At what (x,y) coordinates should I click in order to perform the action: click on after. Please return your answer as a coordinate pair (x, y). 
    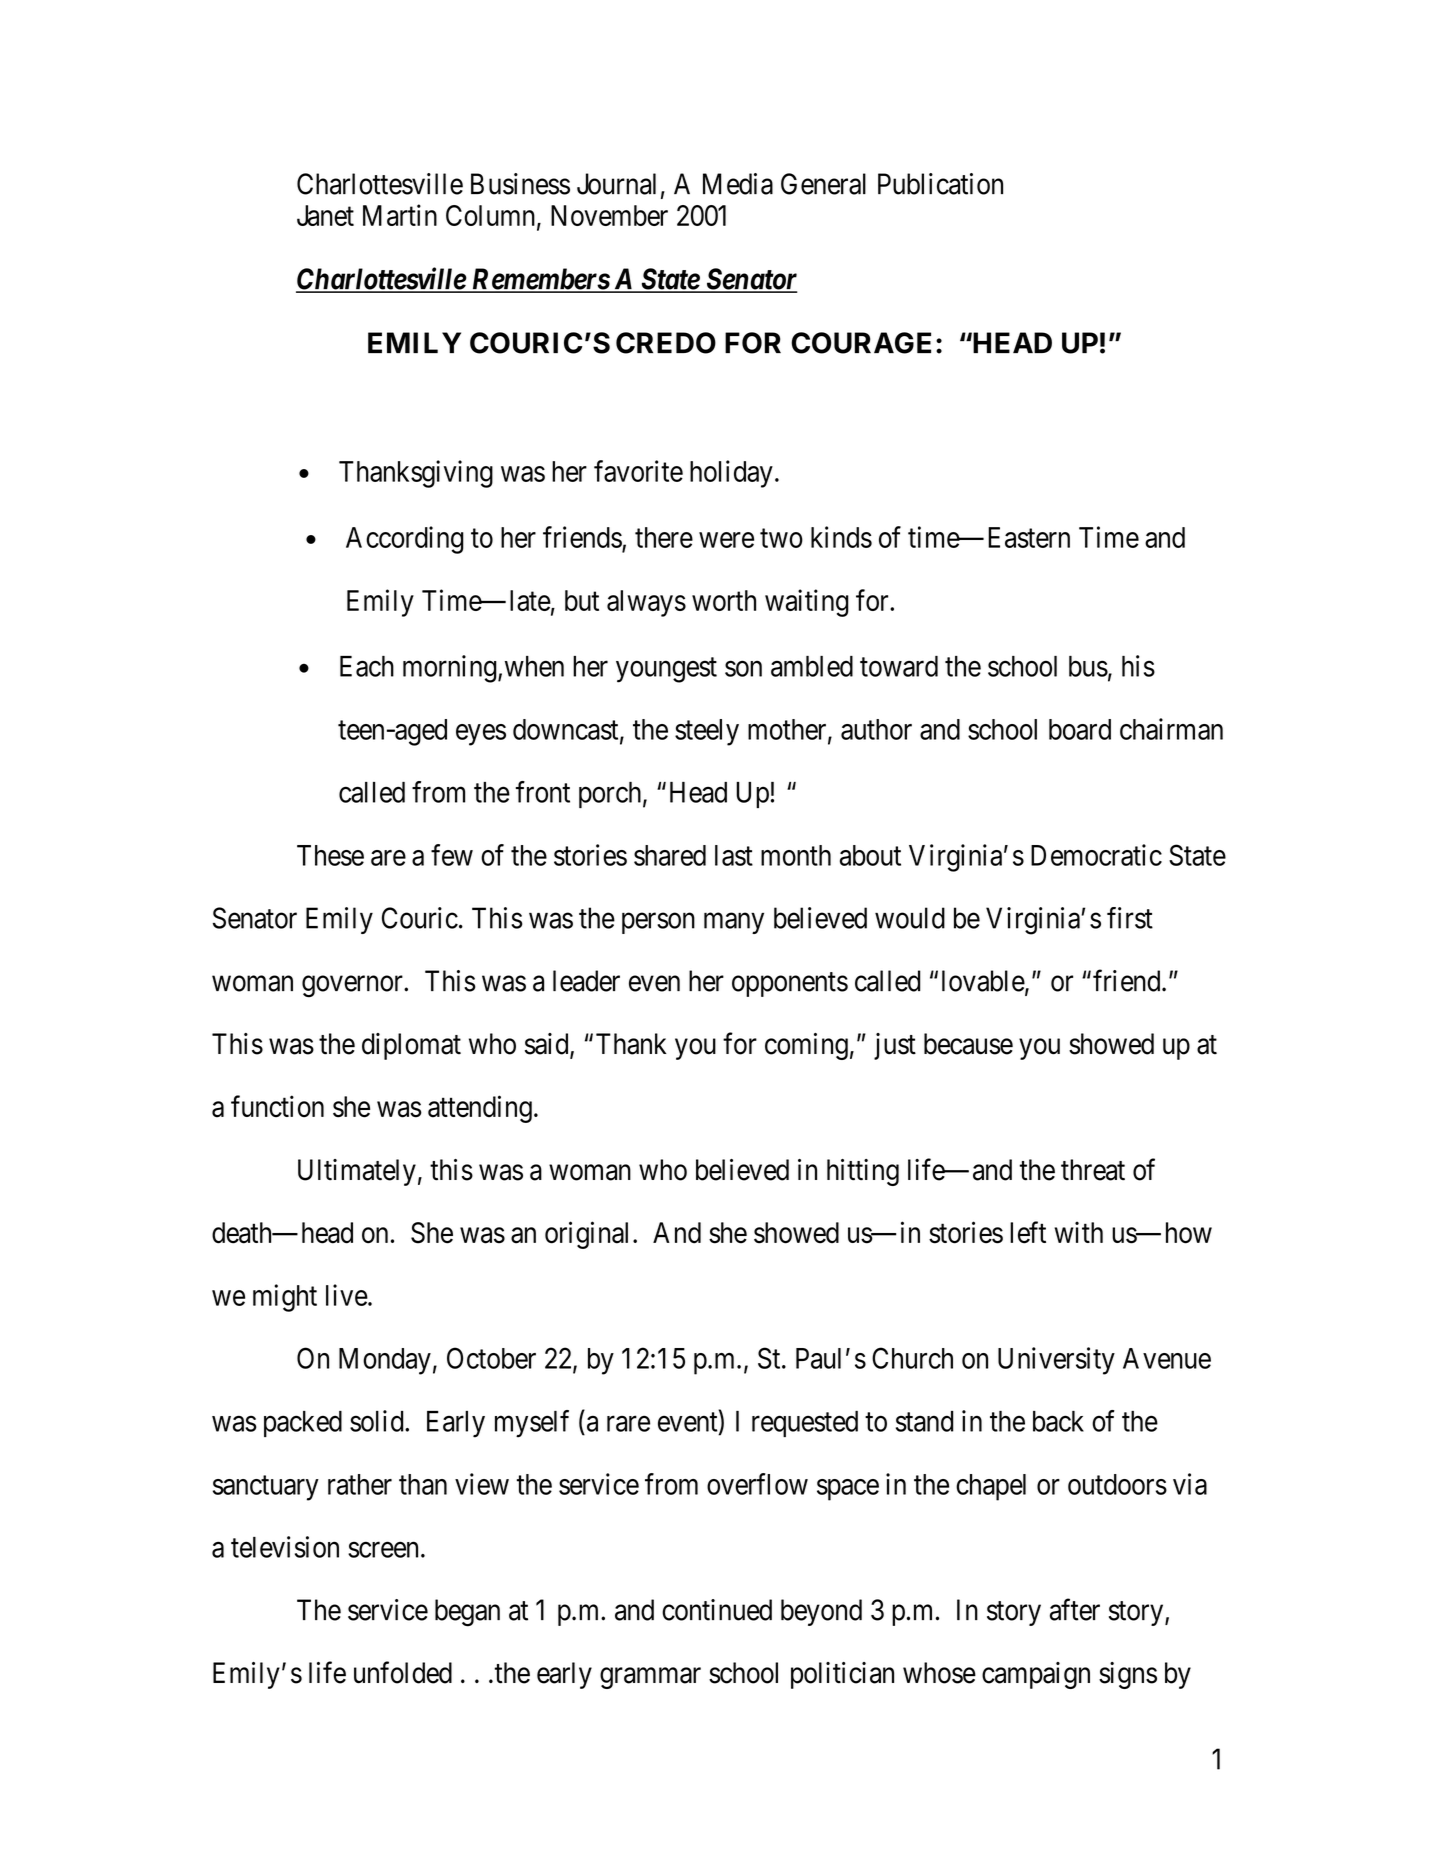
    Looking at the image, I should click on (1075, 1609).
